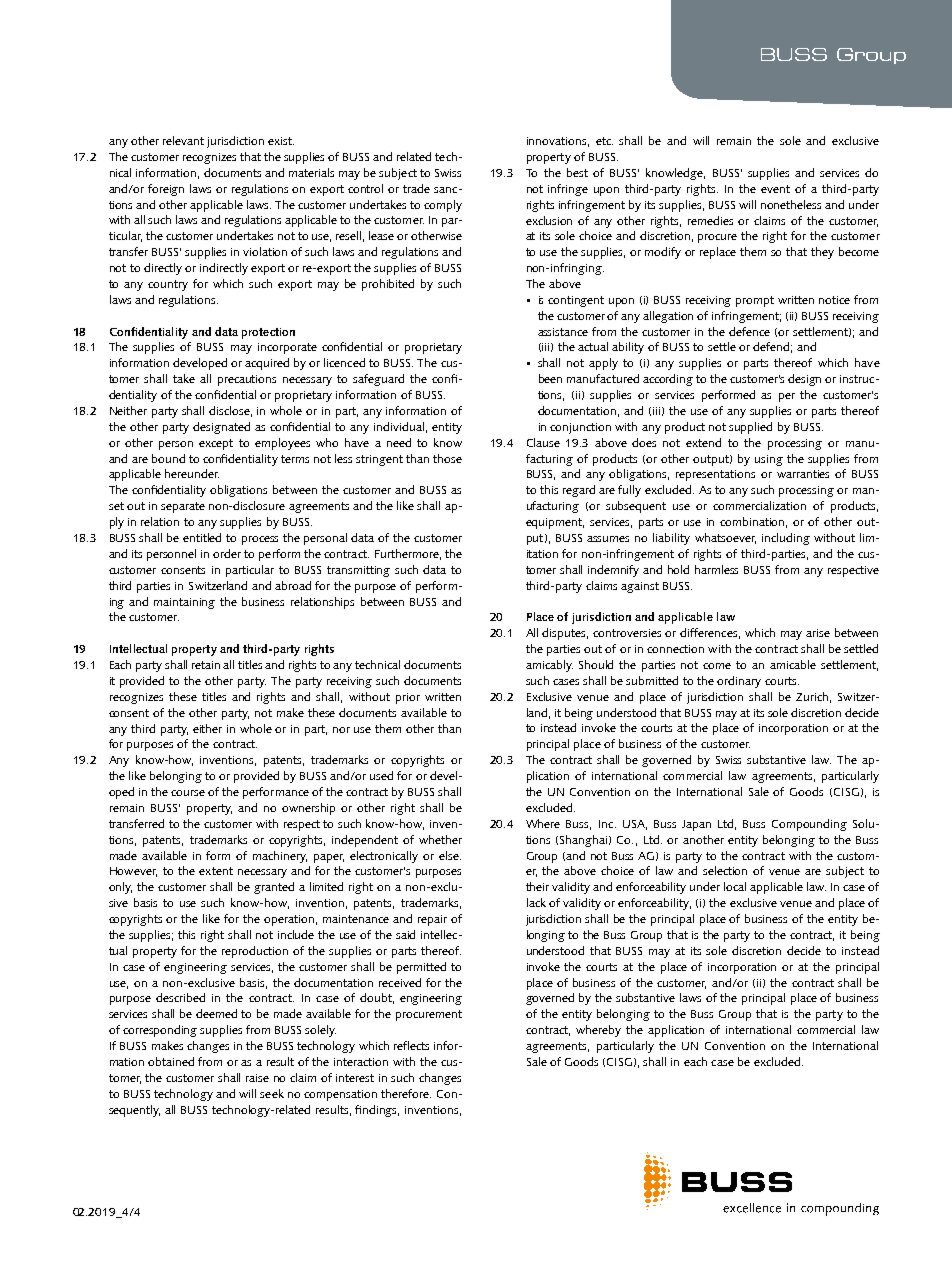 This page has width=952, height=1270. Describe the element at coordinates (775, 189) in the page. I see `event` at that location.
